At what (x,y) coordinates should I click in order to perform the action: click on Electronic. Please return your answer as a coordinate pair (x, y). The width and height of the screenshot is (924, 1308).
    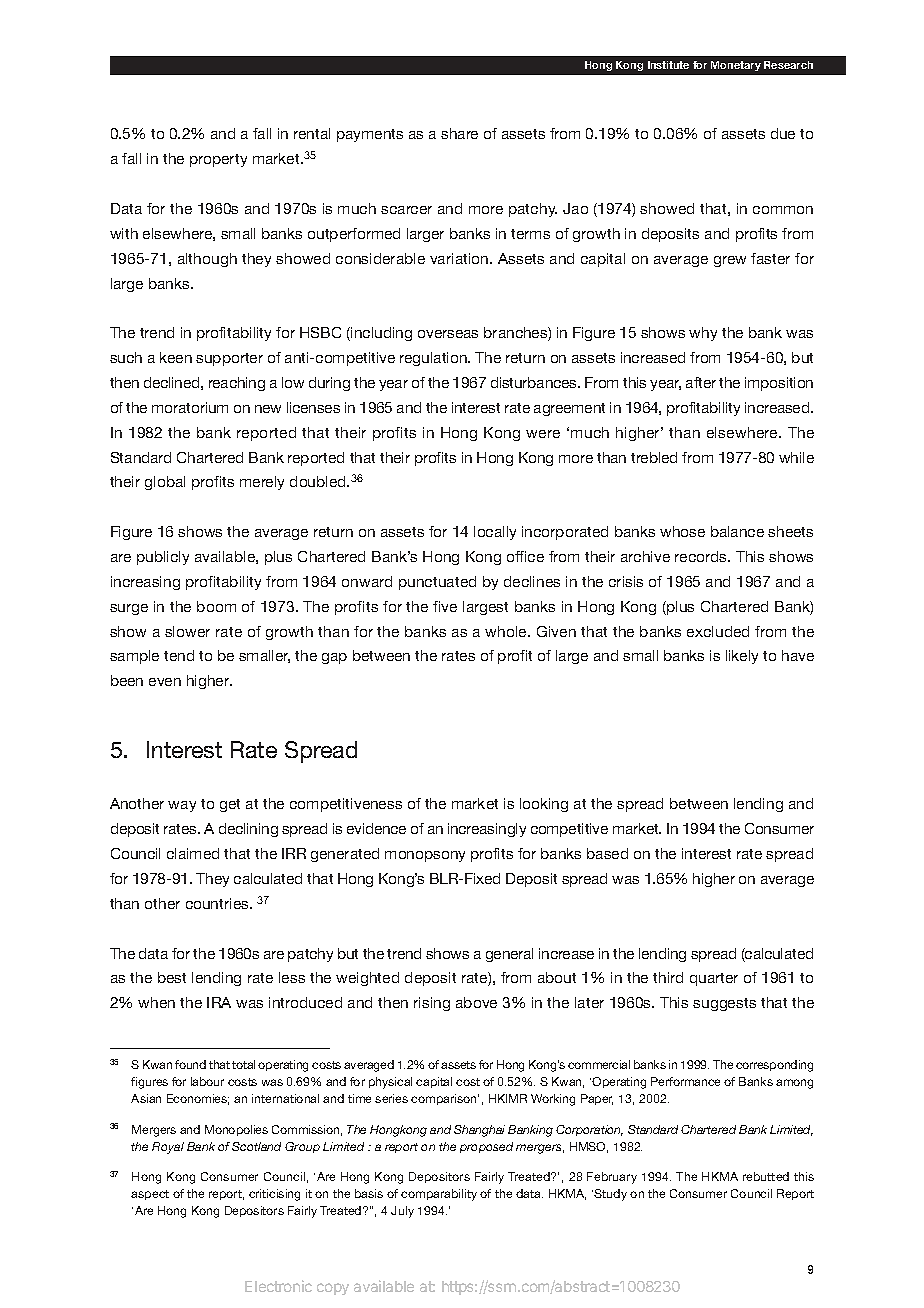
    Looking at the image, I should click on (278, 1286).
